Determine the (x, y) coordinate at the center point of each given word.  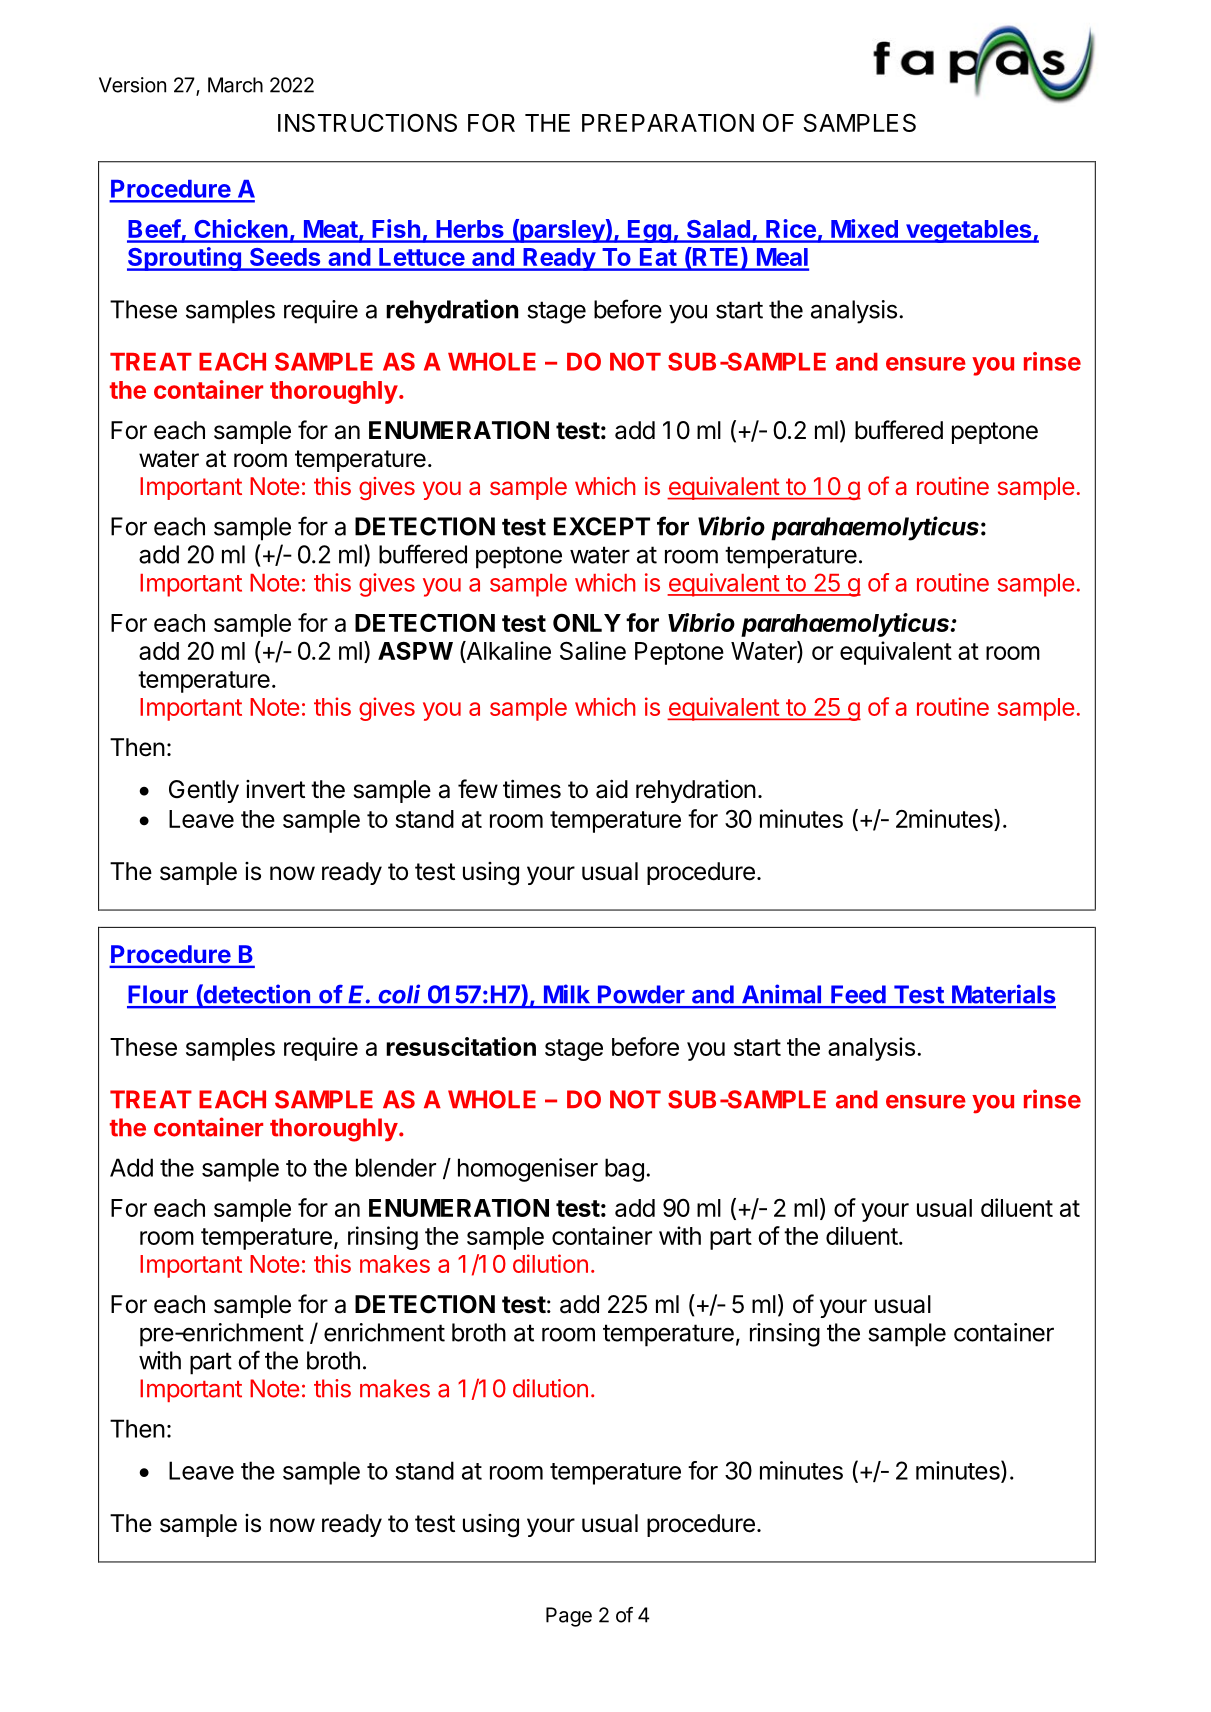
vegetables (969, 231)
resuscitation (461, 1046)
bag (624, 1170)
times (532, 789)
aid (612, 789)
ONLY (587, 622)
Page (569, 1617)
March (235, 85)
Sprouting (185, 259)
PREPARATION (668, 122)
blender (396, 1167)
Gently (204, 791)
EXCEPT (602, 526)
